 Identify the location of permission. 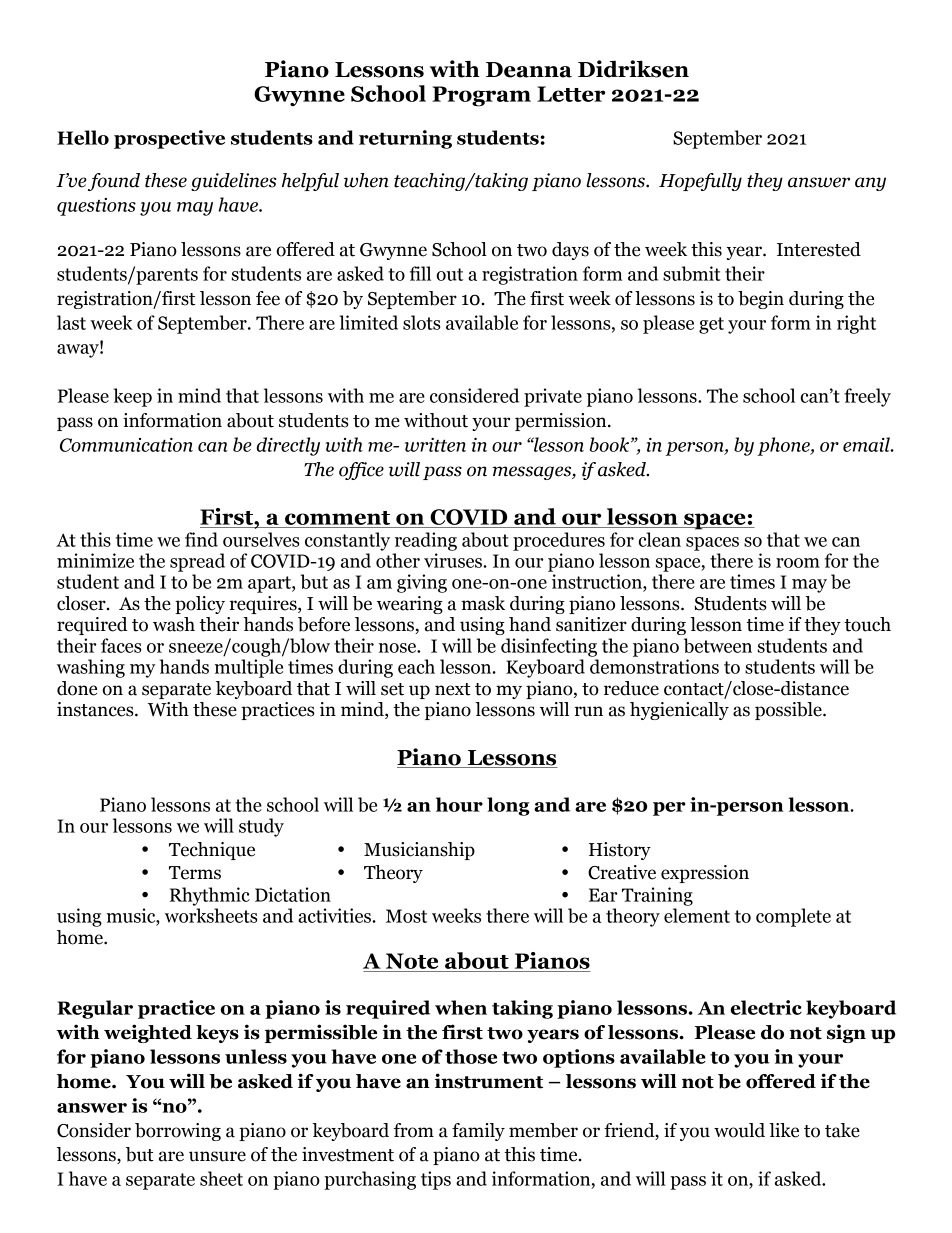
(562, 422).
